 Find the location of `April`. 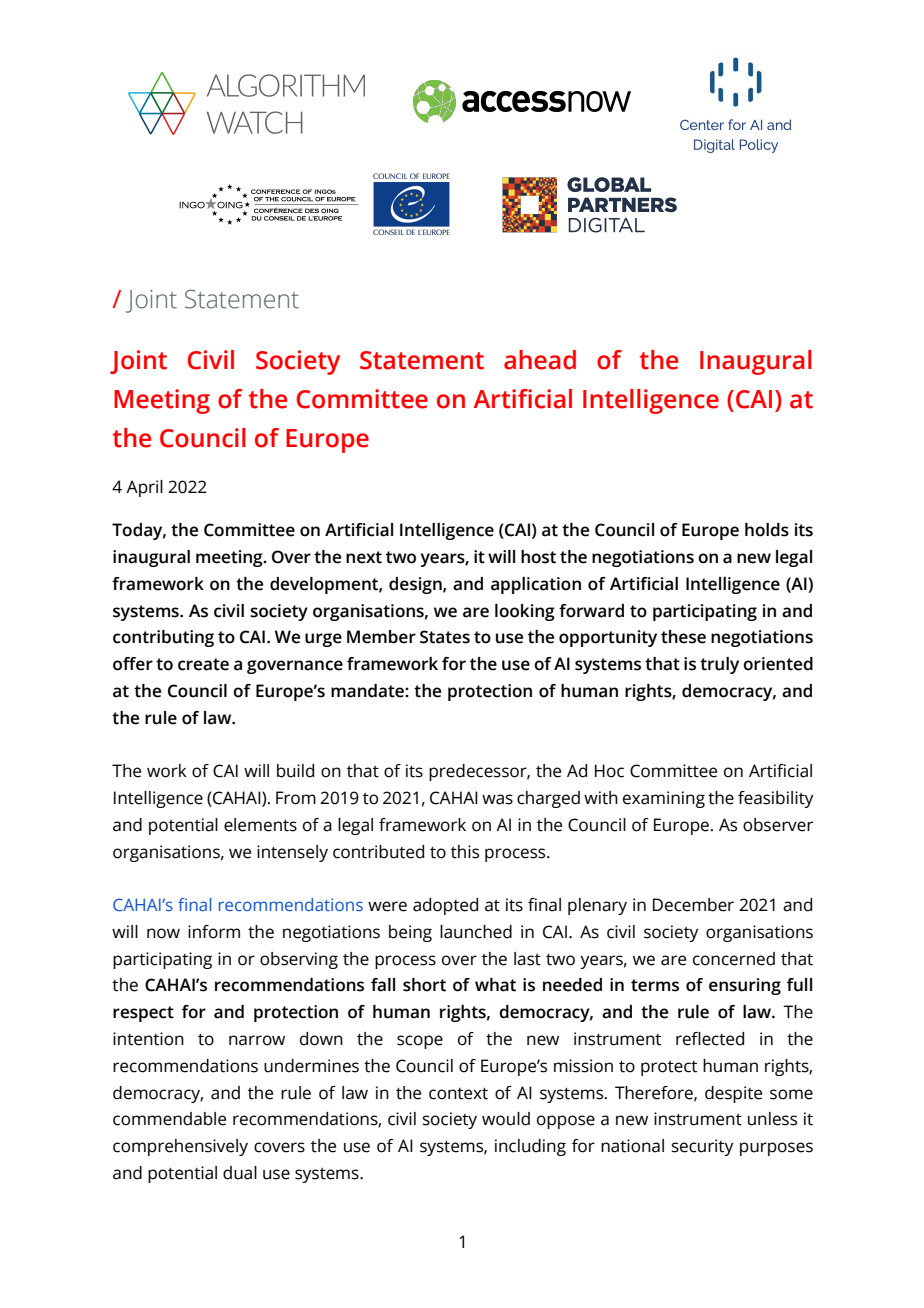

April is located at coordinates (144, 488).
